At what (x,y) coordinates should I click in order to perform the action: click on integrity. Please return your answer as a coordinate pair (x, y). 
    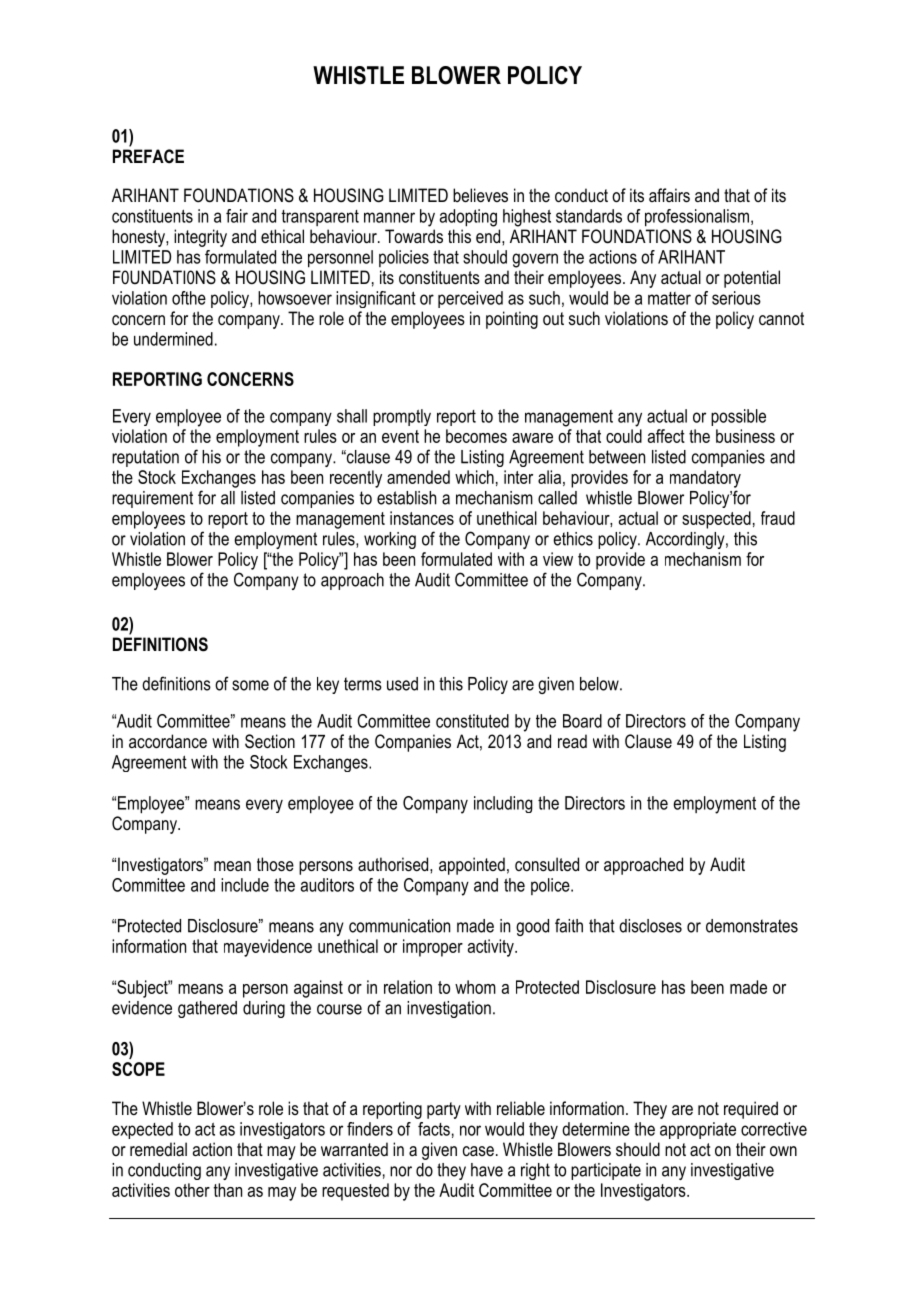
    Looking at the image, I should click on (200, 238).
